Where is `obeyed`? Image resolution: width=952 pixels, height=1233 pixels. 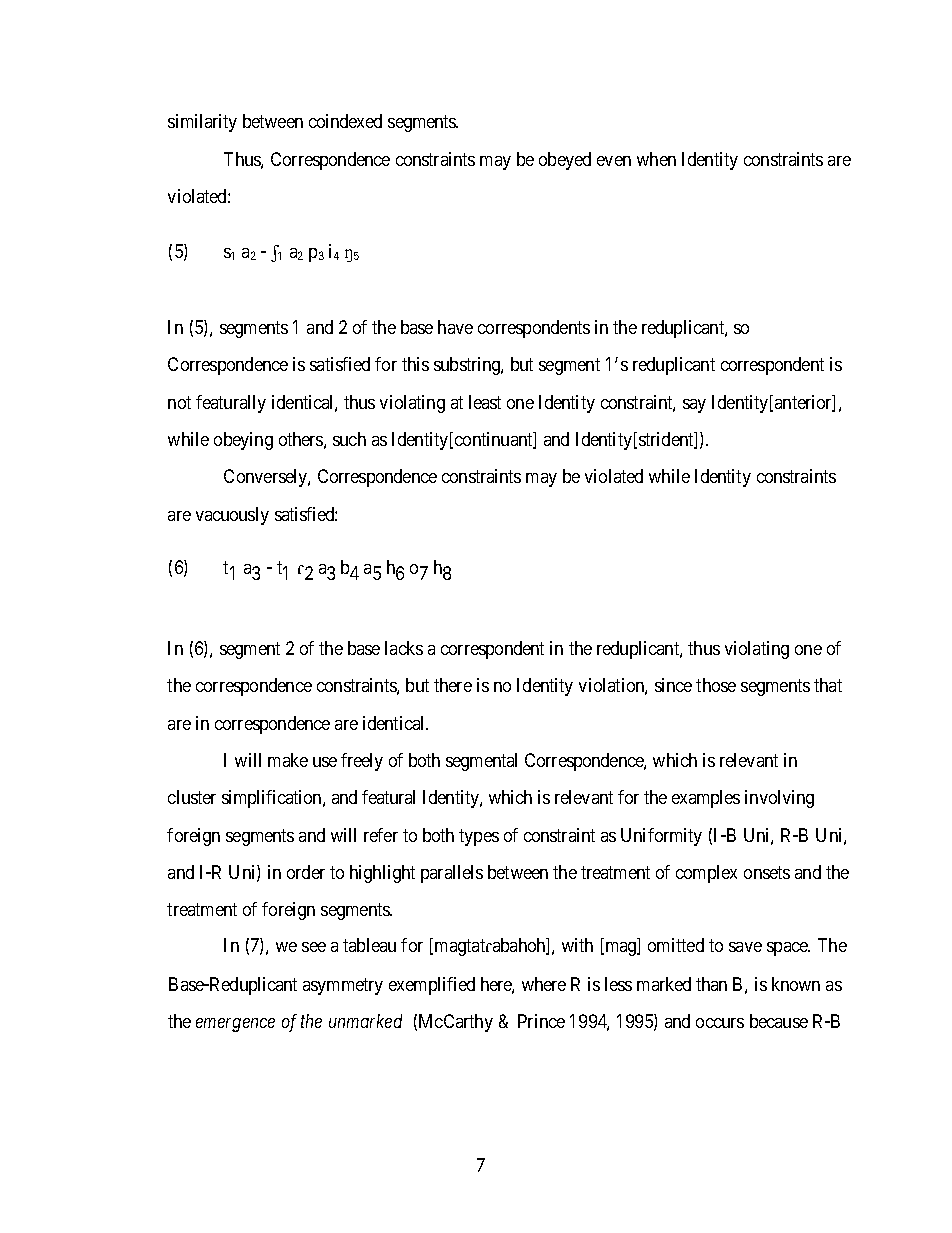
obeyed is located at coordinates (565, 161).
